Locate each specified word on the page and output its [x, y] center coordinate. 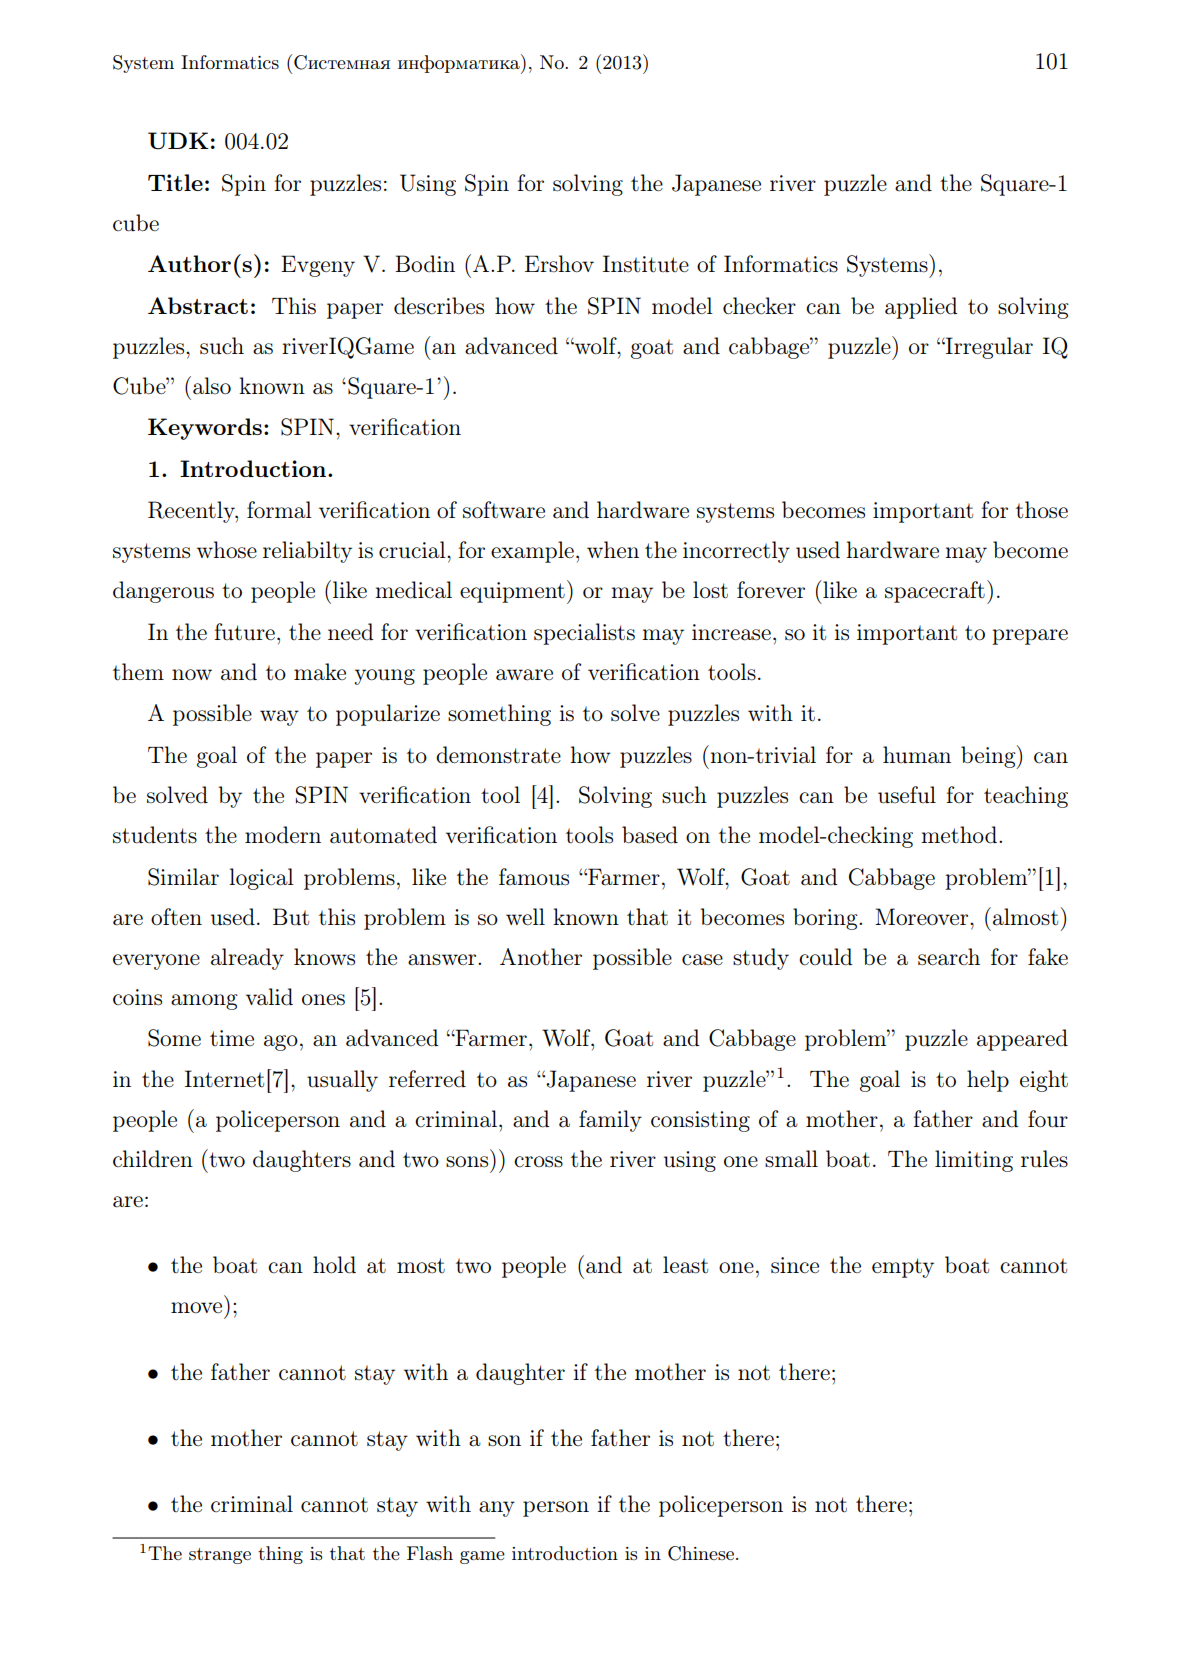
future [244, 632]
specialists [584, 634]
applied [921, 308]
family [610, 1121]
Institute [646, 264]
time [232, 1038]
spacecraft [935, 592]
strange [220, 1556]
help [988, 1081]
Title [175, 182]
